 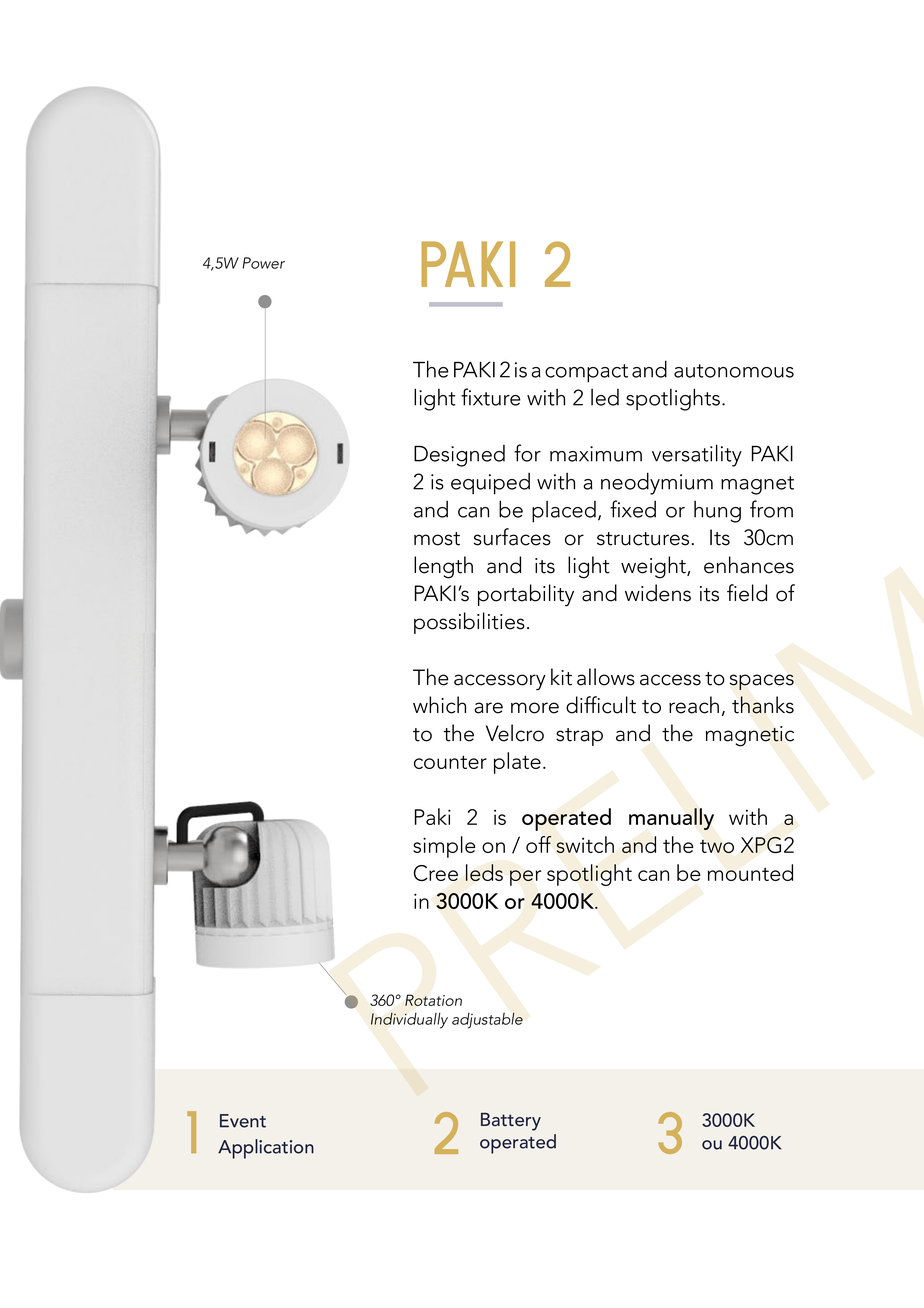 What do you see at coordinates (511, 1122) in the screenshot?
I see `Battery` at bounding box center [511, 1122].
